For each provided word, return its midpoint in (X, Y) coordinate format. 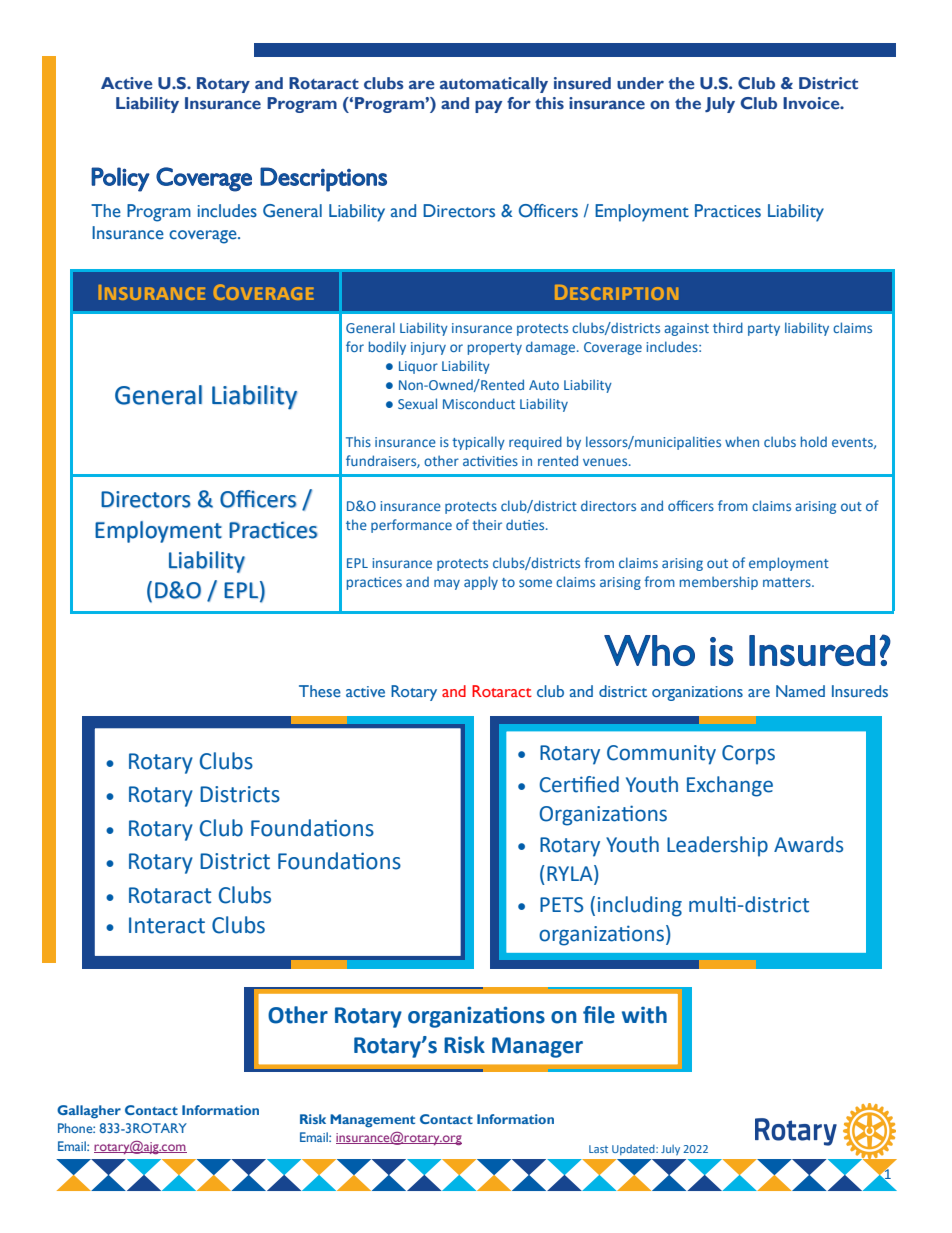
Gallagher (89, 1112)
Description (616, 292)
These (320, 691)
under (640, 83)
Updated (634, 1150)
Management (372, 1121)
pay (488, 106)
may (447, 584)
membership (719, 583)
